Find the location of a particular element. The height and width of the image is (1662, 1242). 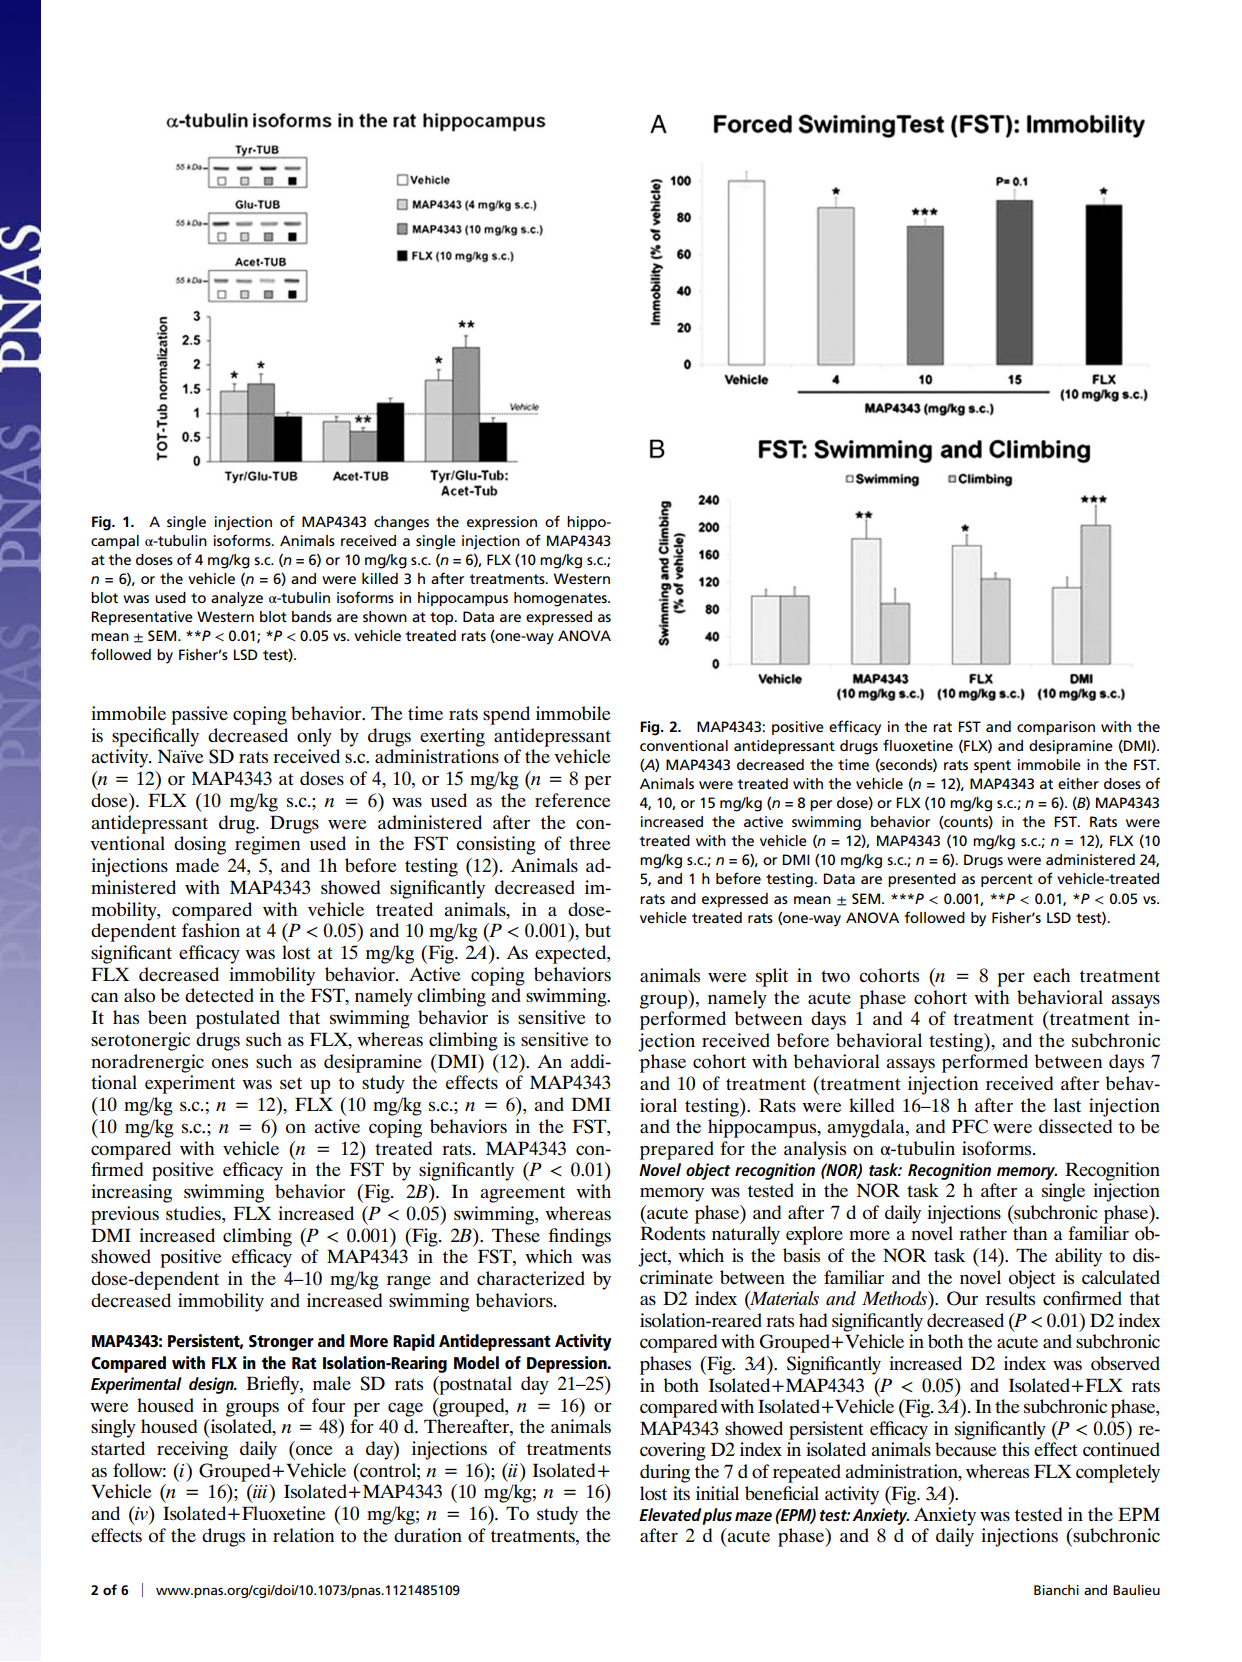

but is located at coordinates (598, 930).
